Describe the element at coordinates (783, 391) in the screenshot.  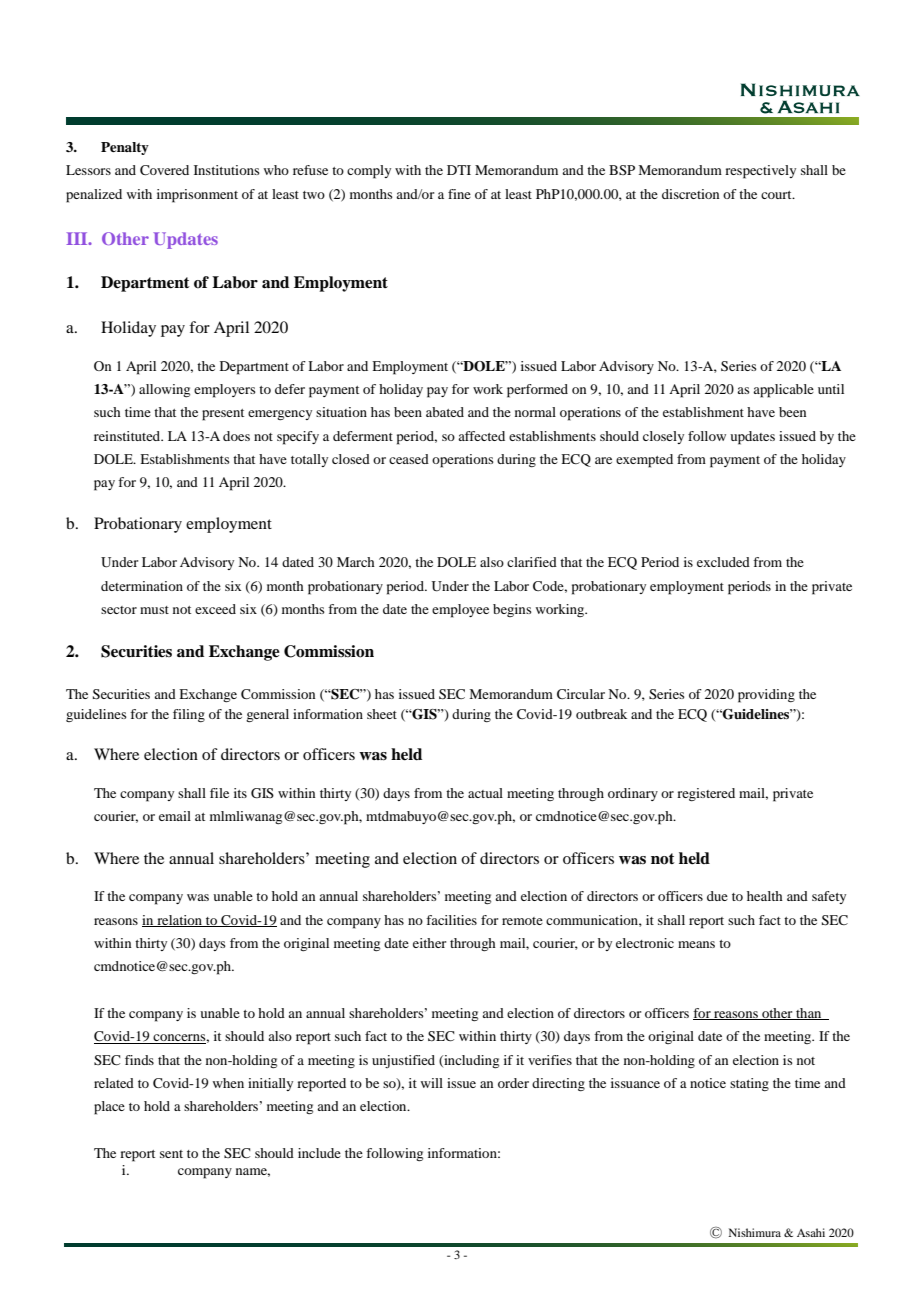
I see `applicable` at that location.
